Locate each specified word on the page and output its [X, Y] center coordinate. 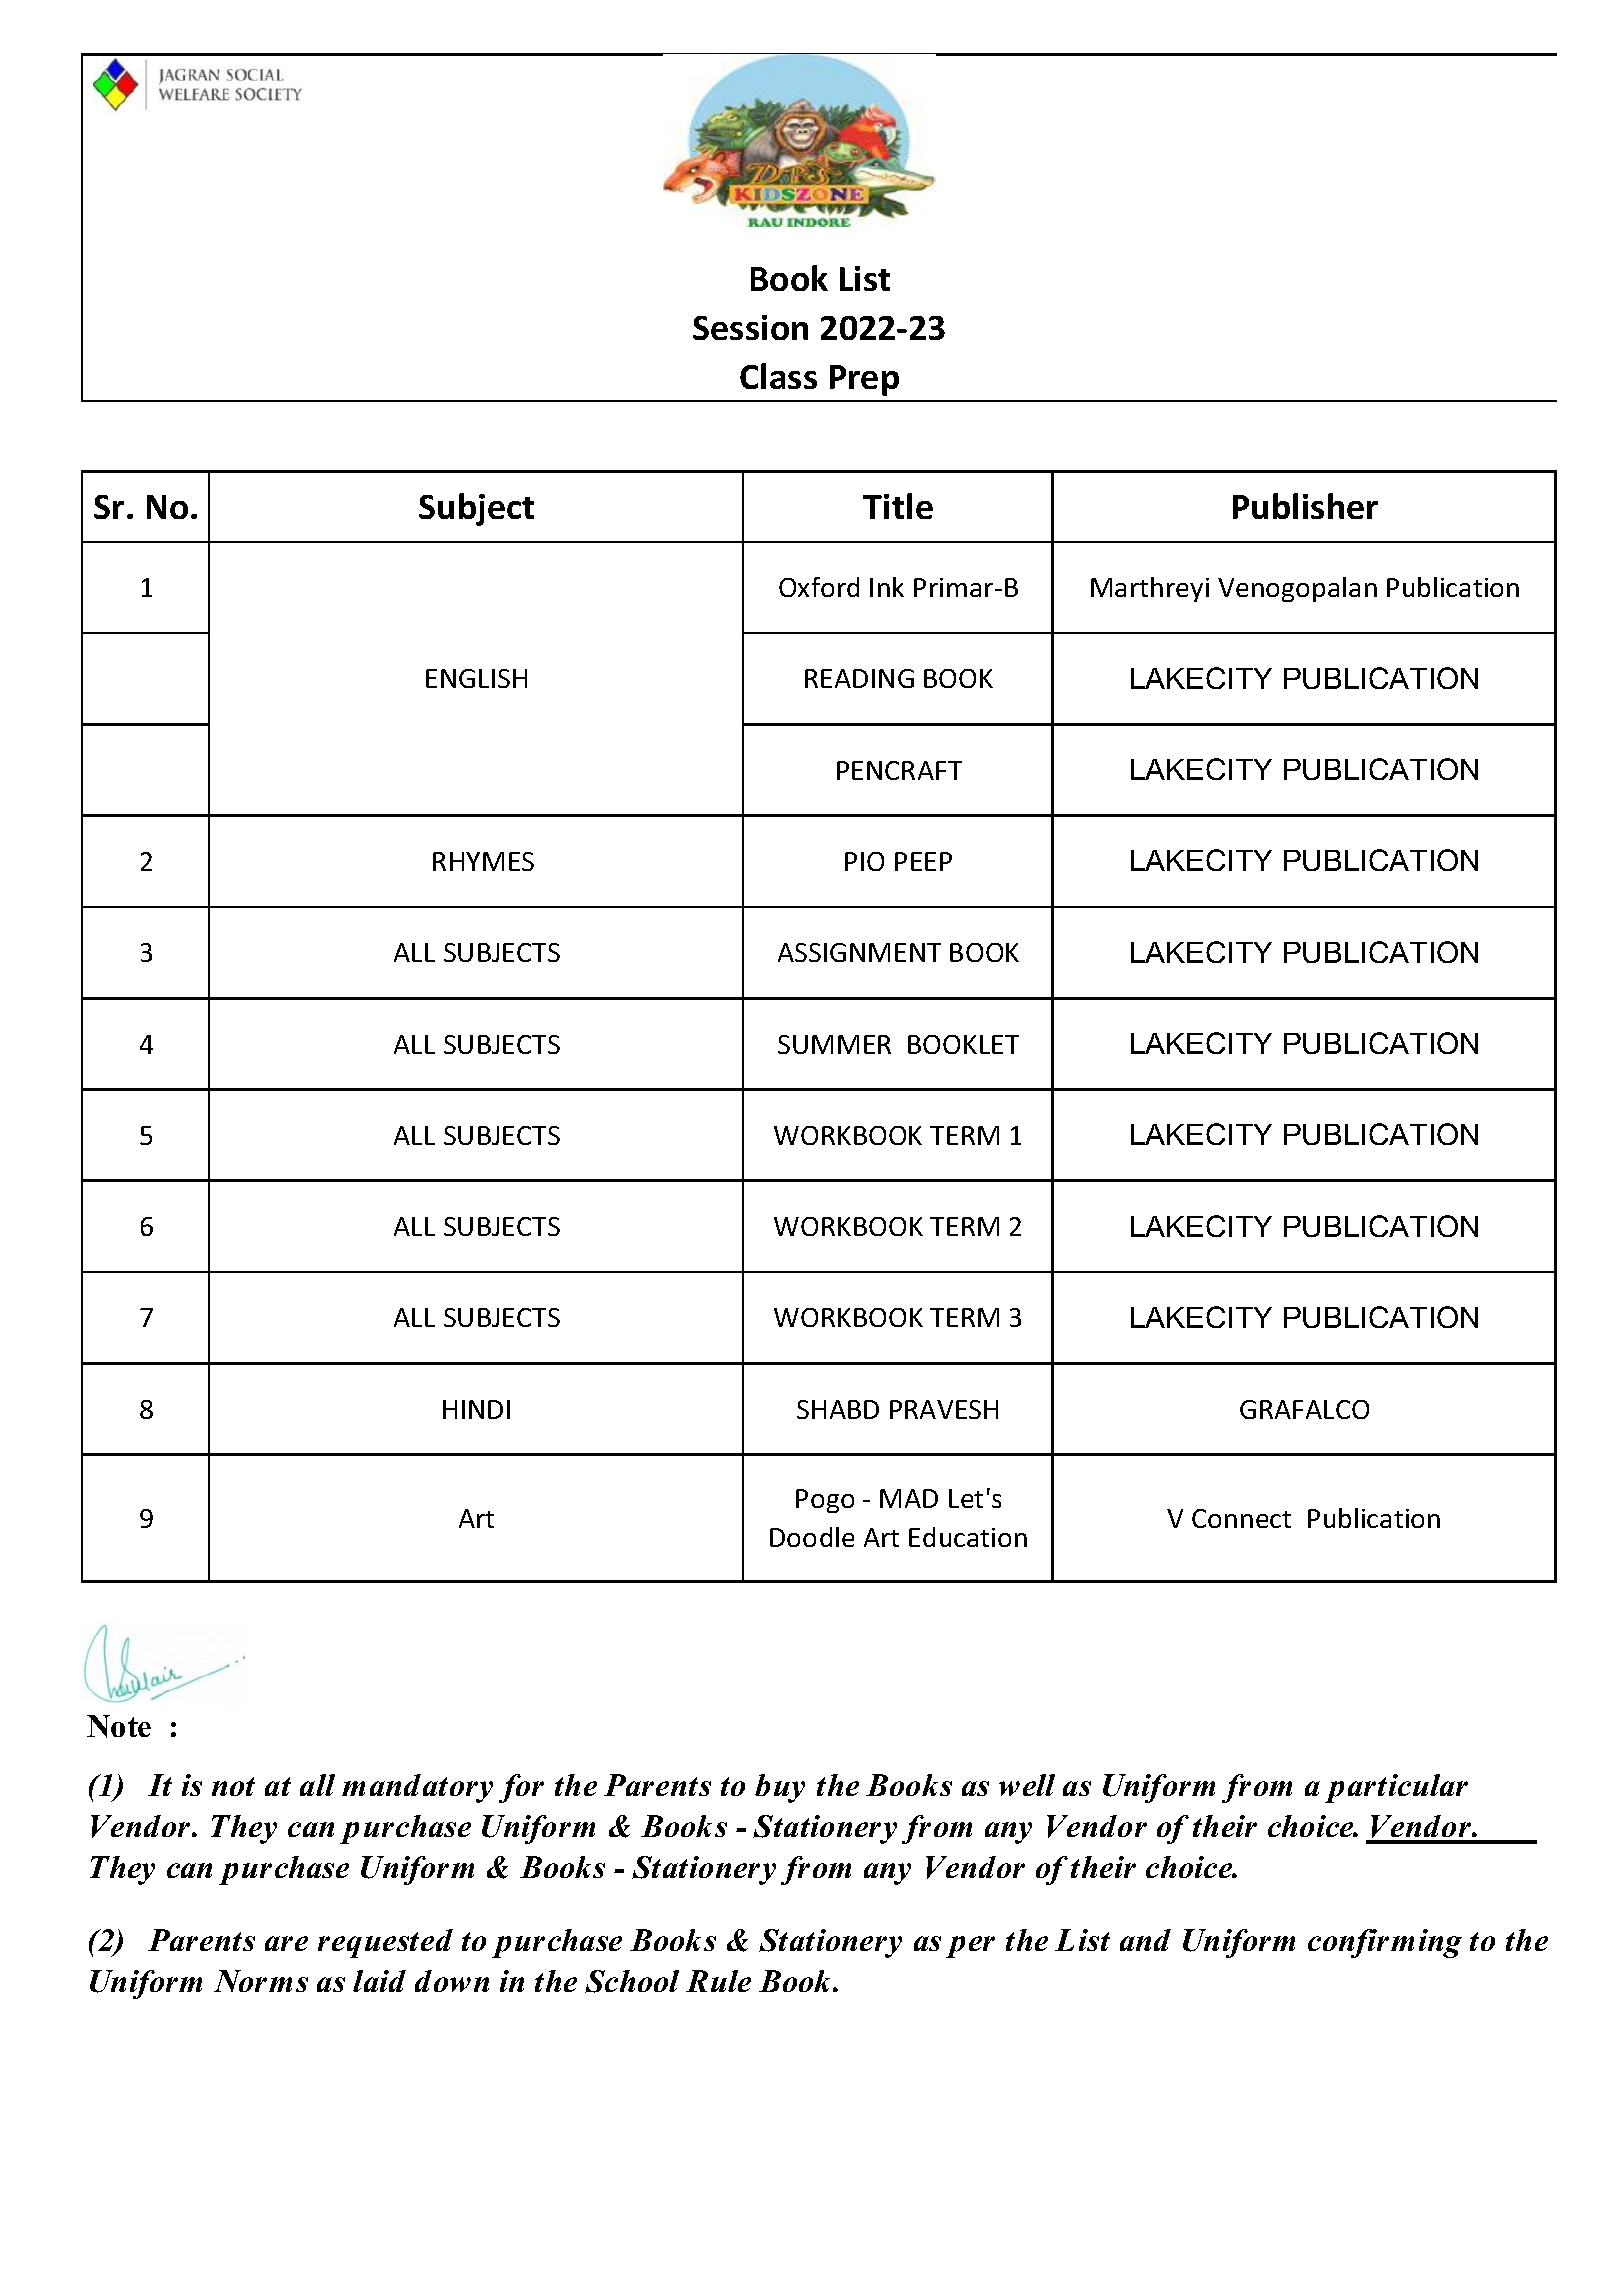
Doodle [812, 1537]
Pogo [825, 1501]
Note [119, 1726]
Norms [261, 1981]
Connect [1241, 1518]
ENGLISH [476, 678]
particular [1396, 1788]
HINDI [476, 1409]
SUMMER [834, 1044]
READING [859, 678]
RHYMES [483, 861]
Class [778, 376]
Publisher [1305, 506]
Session [750, 327]
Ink [887, 587]
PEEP [923, 861]
